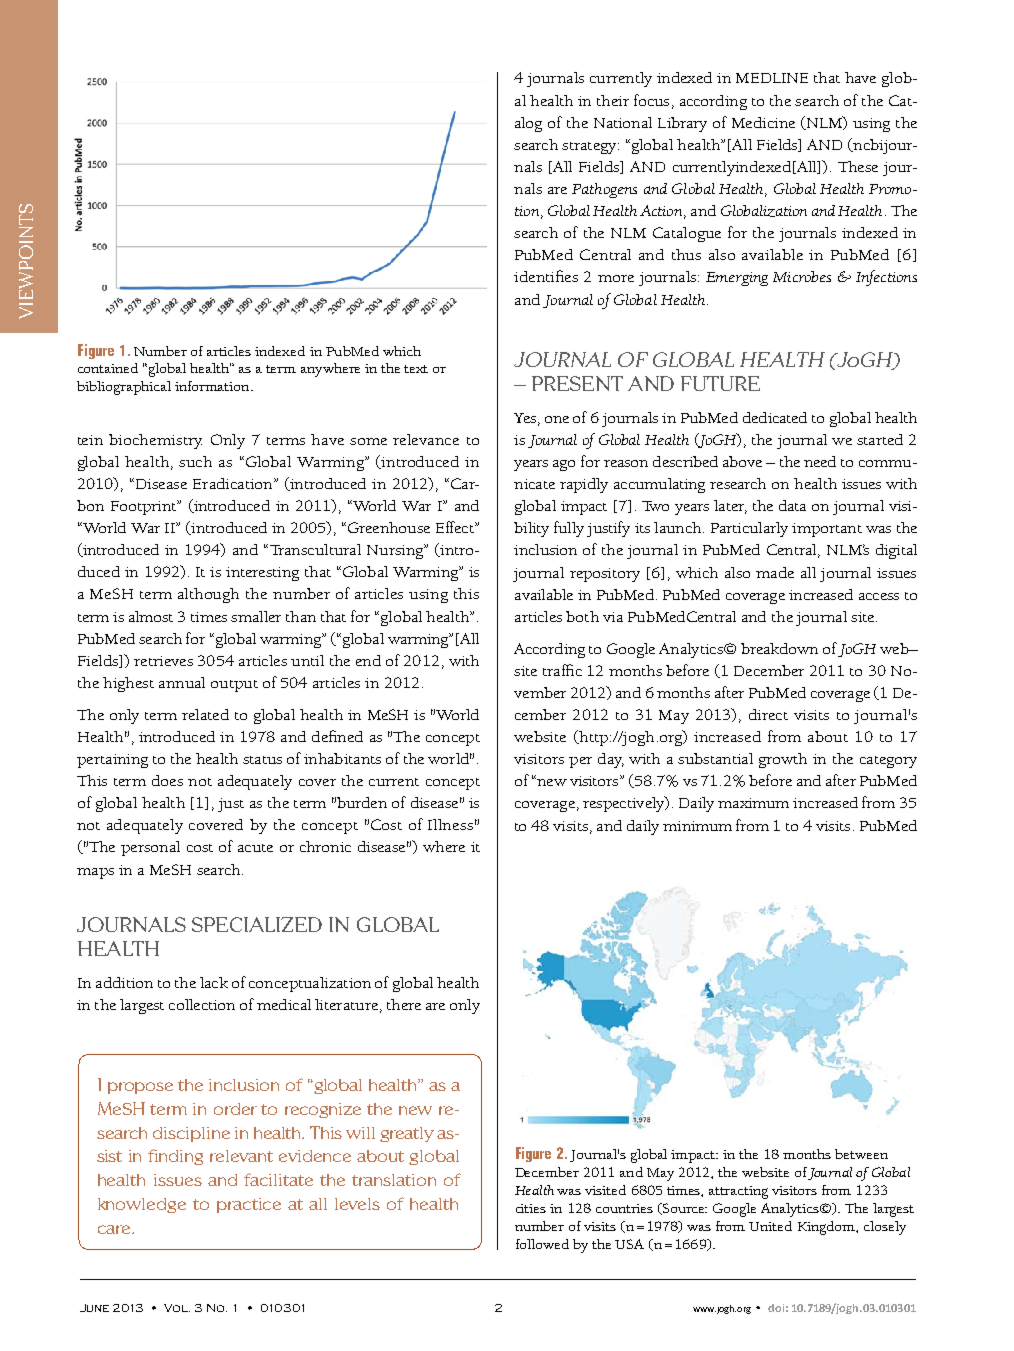 The image size is (1014, 1351). What do you see at coordinates (697, 826) in the image?
I see `minimum` at bounding box center [697, 826].
